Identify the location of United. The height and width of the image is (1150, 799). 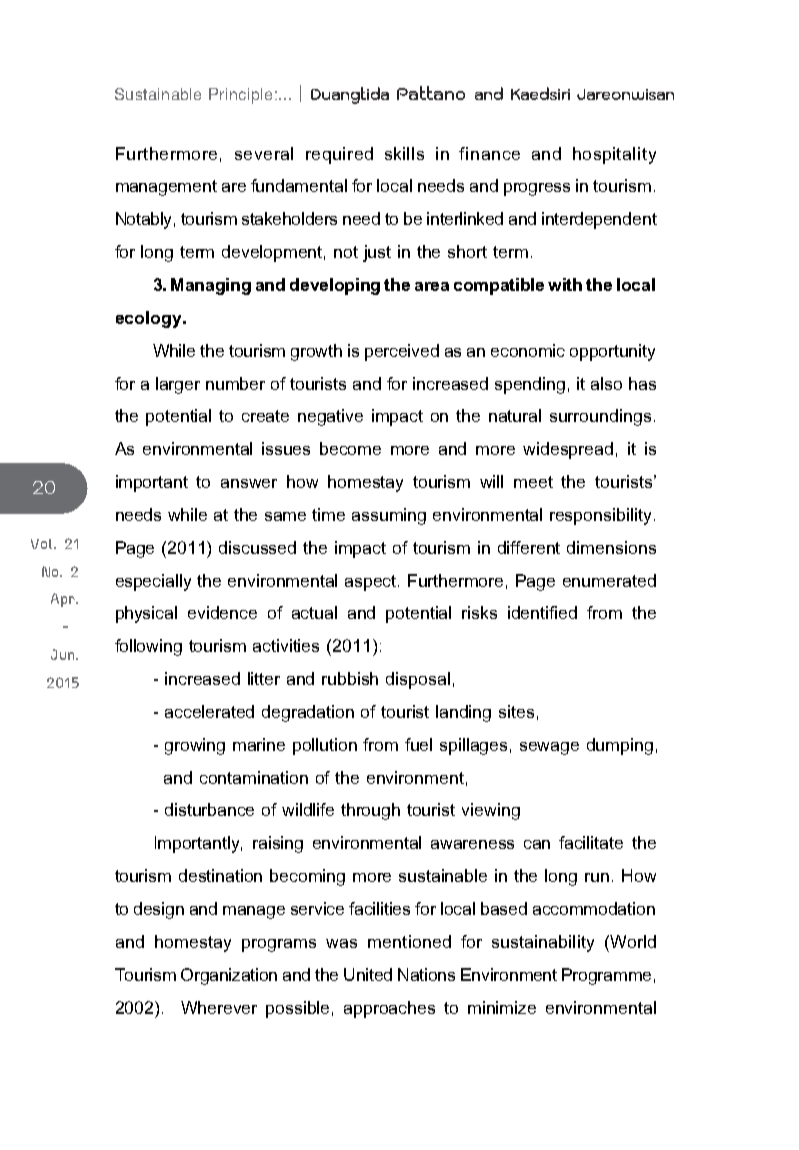
(368, 974).
